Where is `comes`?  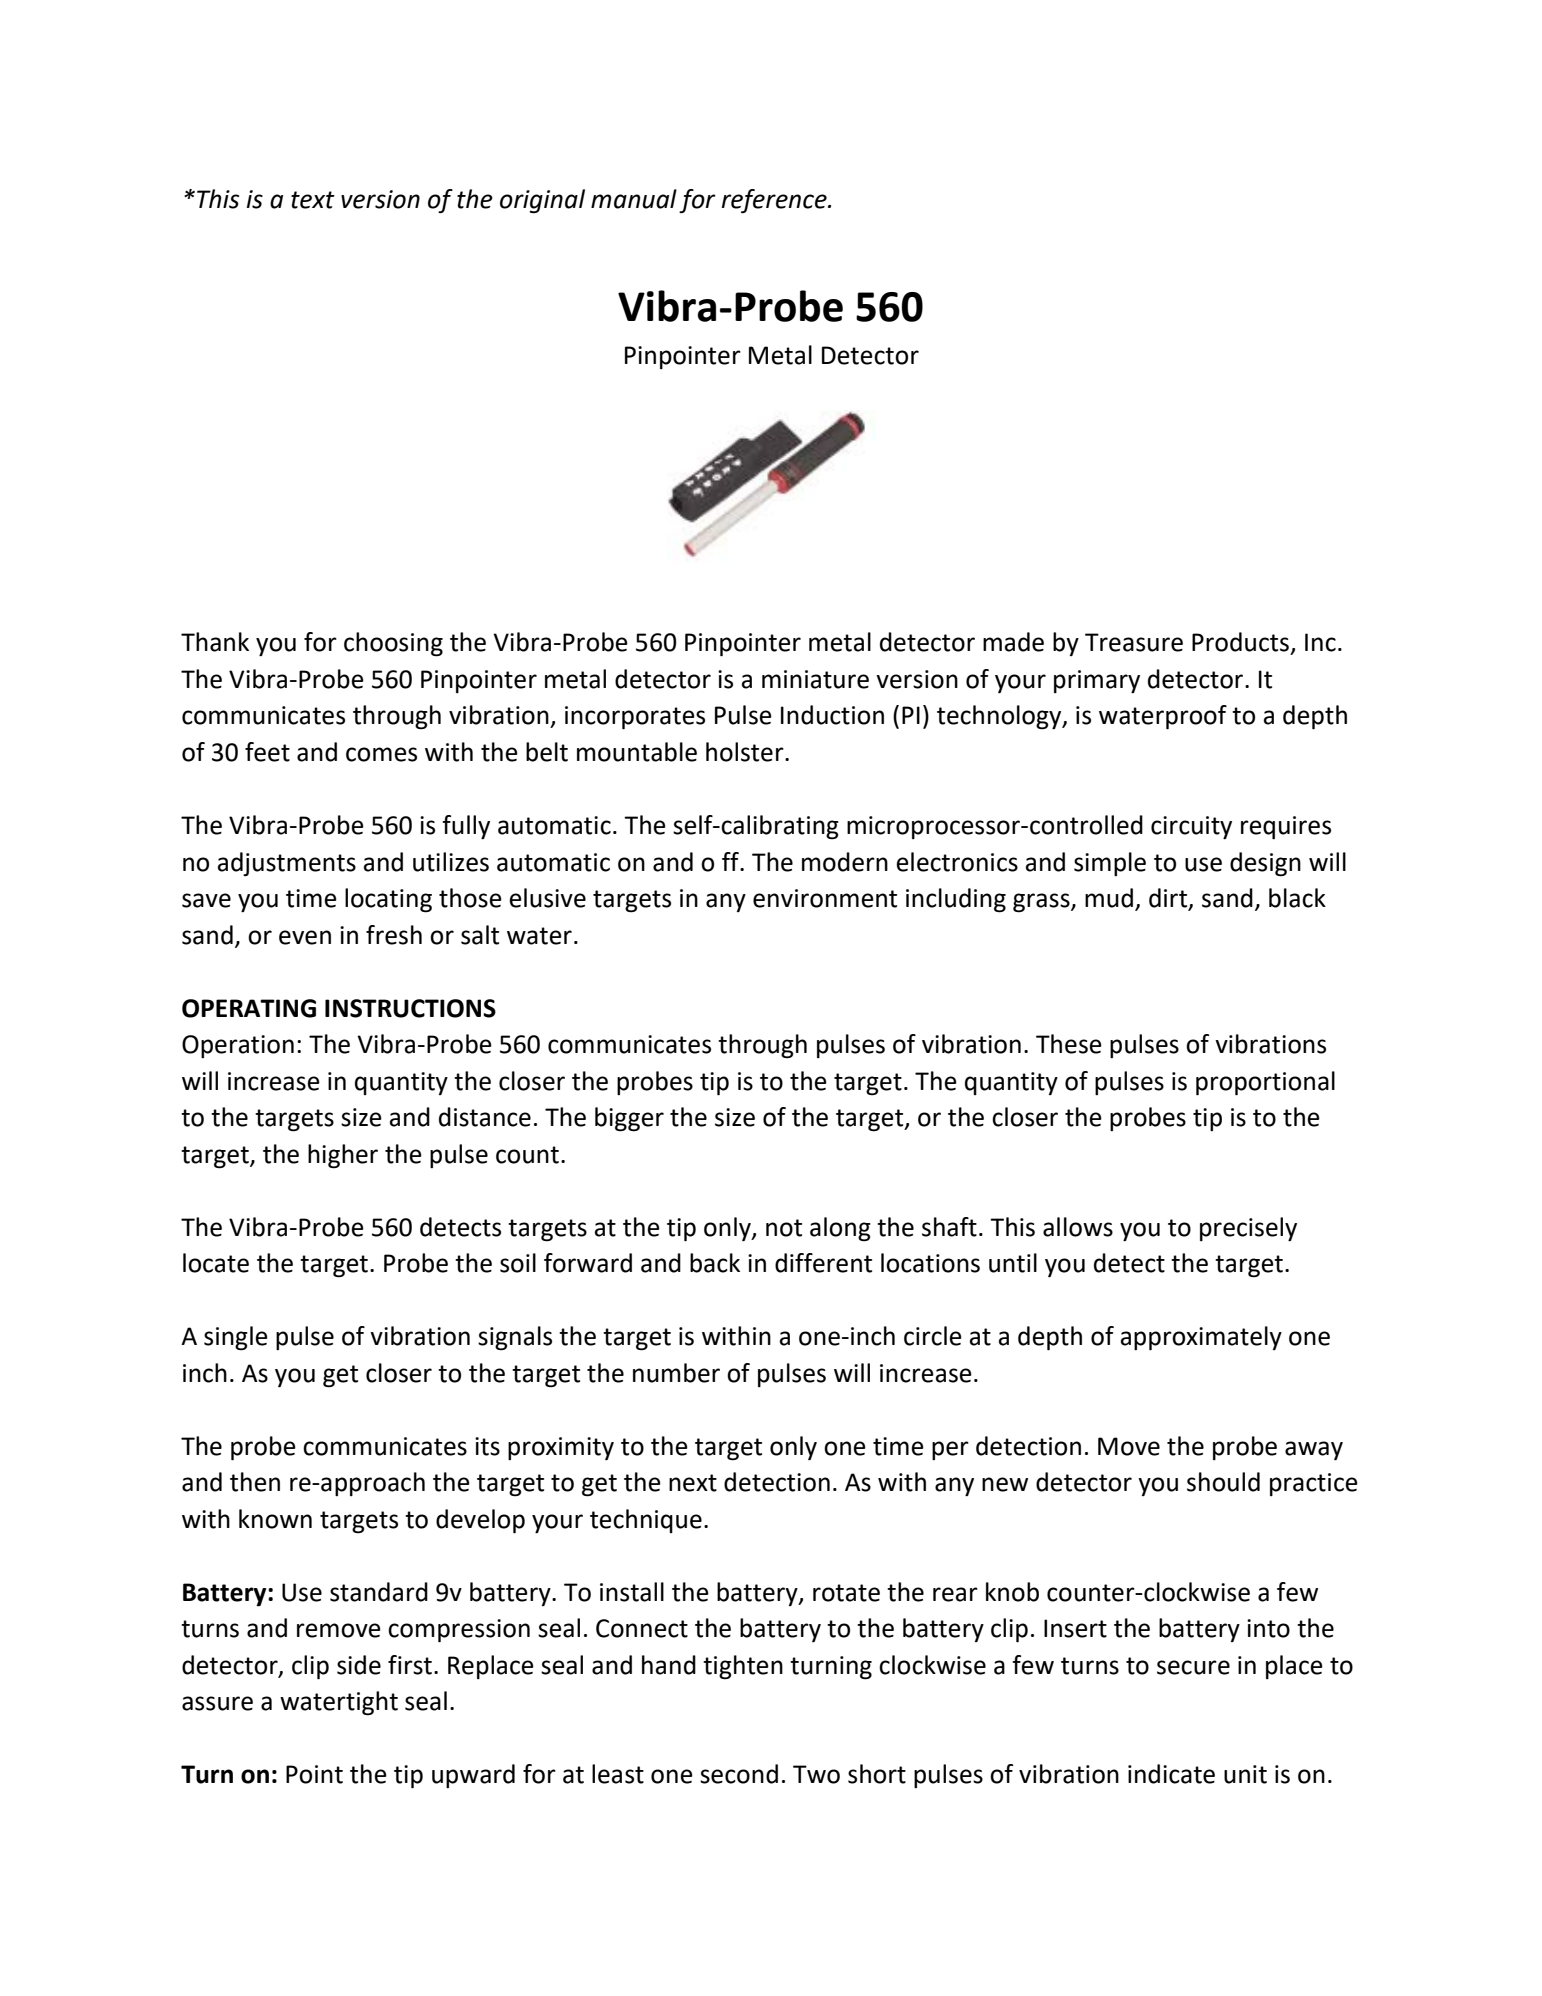 comes is located at coordinates (381, 754).
